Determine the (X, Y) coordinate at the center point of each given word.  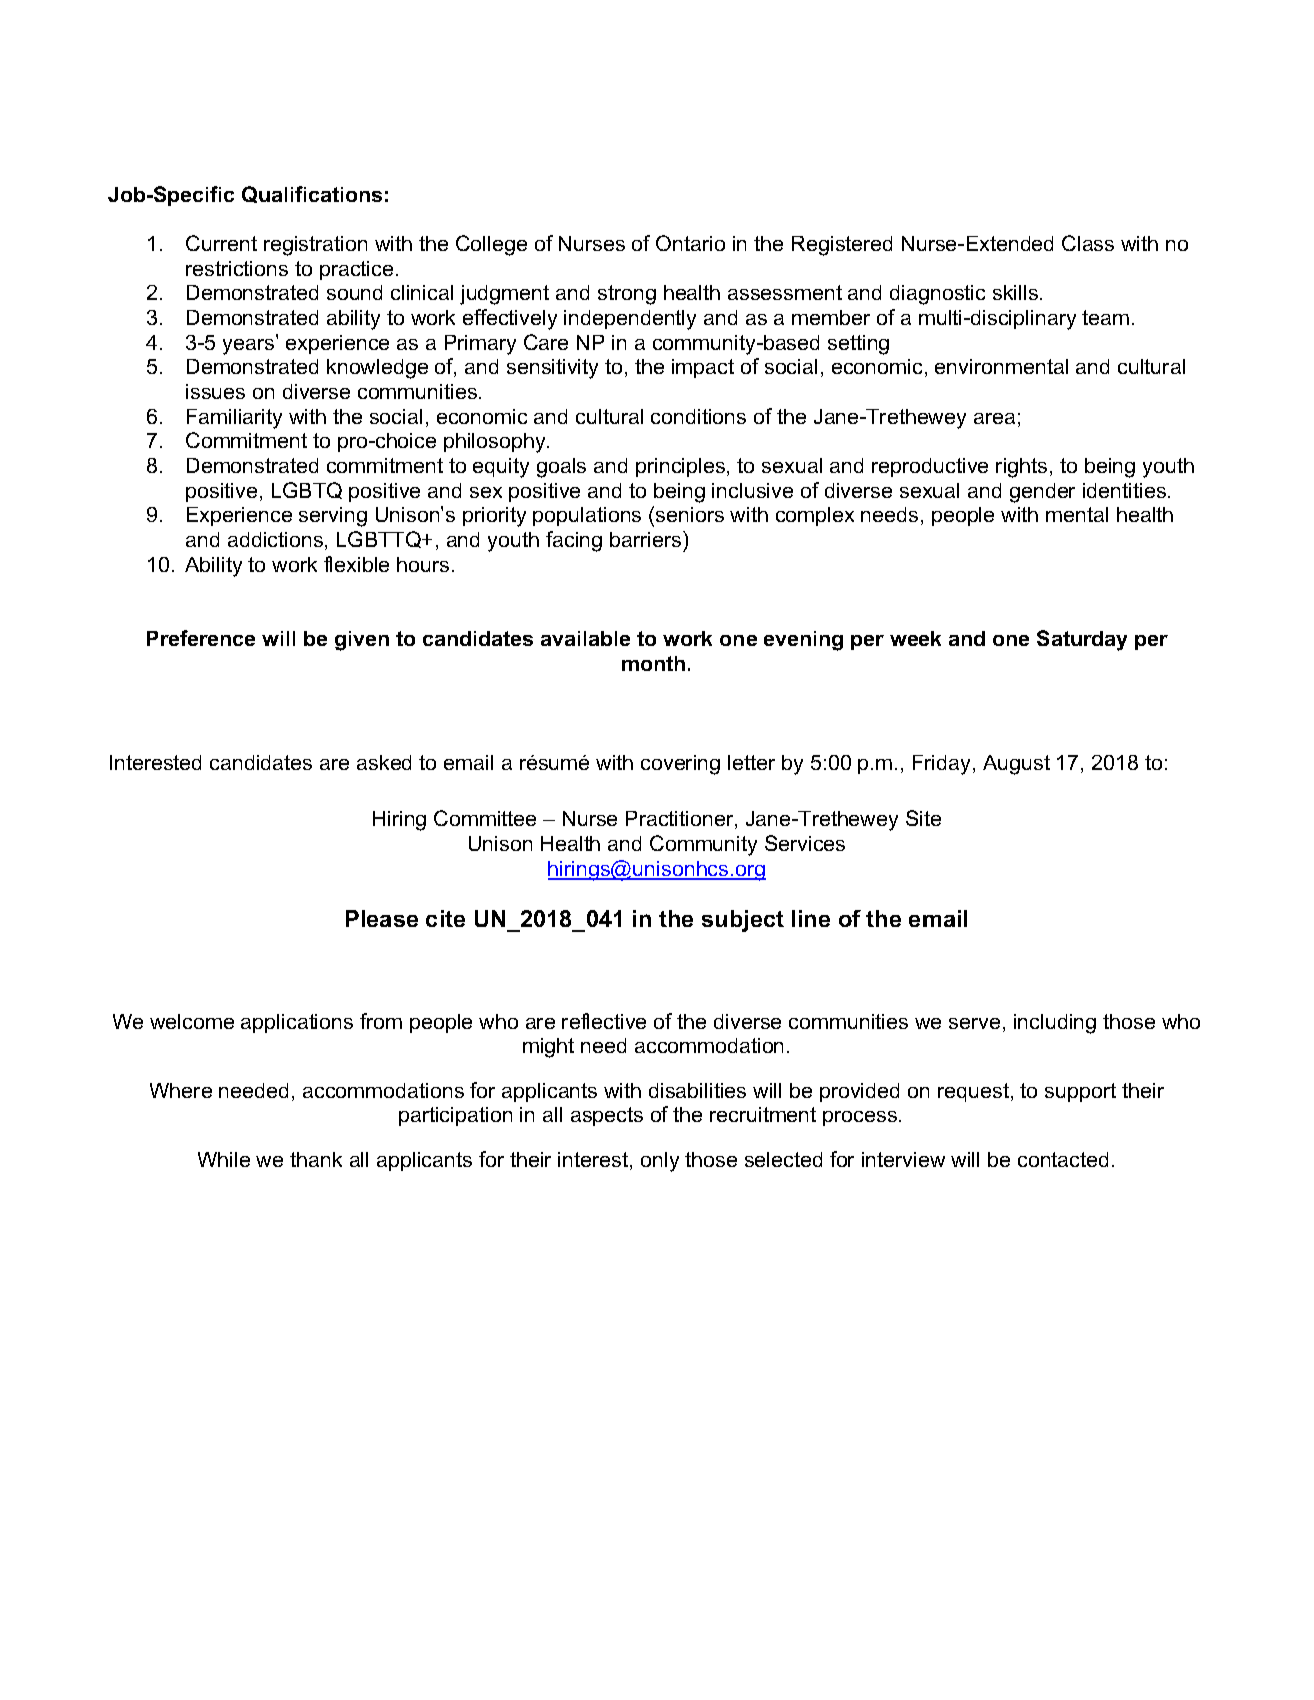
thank (316, 1159)
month (653, 663)
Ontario (690, 243)
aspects (607, 1116)
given (362, 641)
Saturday (1082, 640)
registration (315, 246)
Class (1088, 243)
